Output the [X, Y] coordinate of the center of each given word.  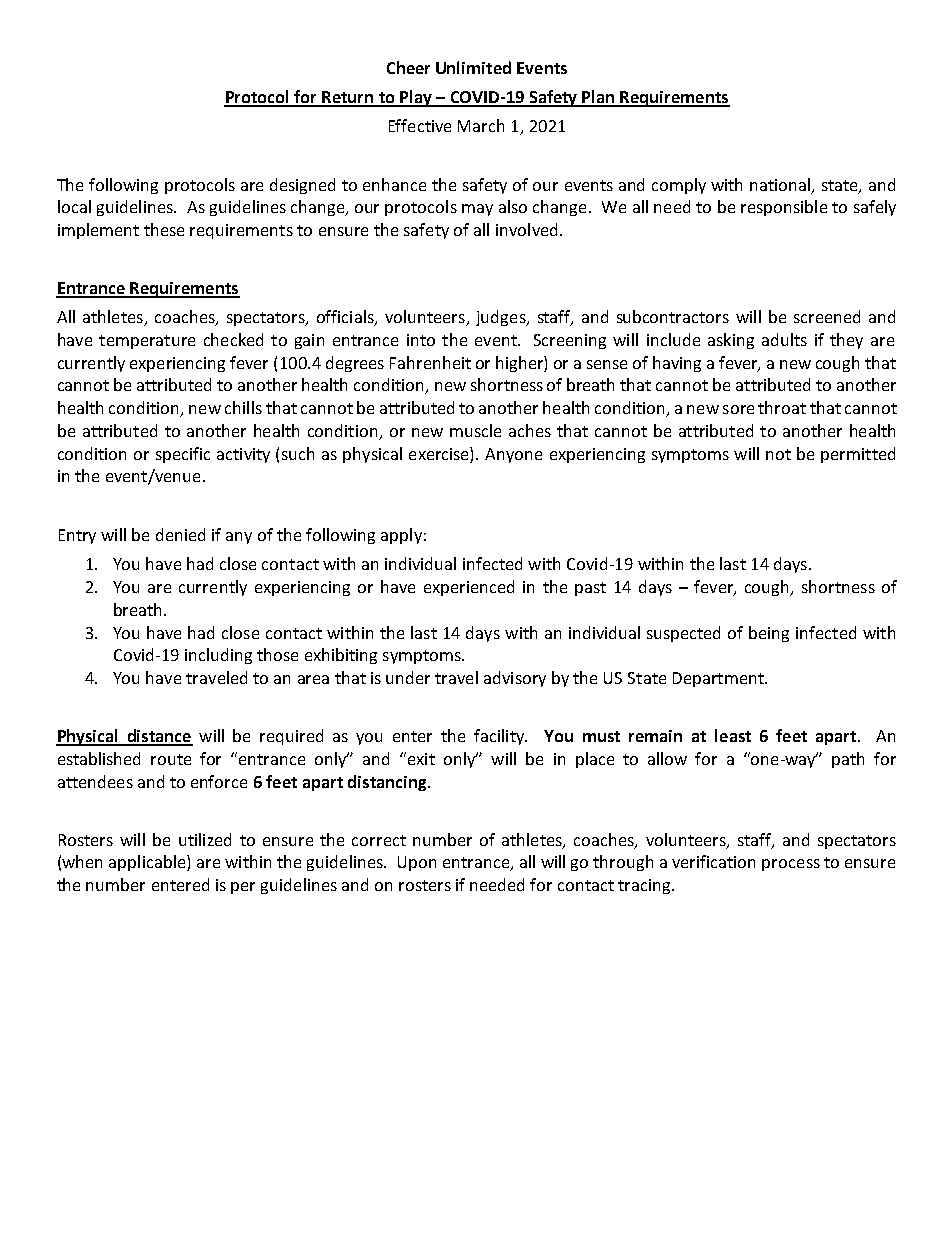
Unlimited [473, 67]
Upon [417, 863]
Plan [598, 98]
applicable [148, 863]
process [791, 865]
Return [348, 98]
